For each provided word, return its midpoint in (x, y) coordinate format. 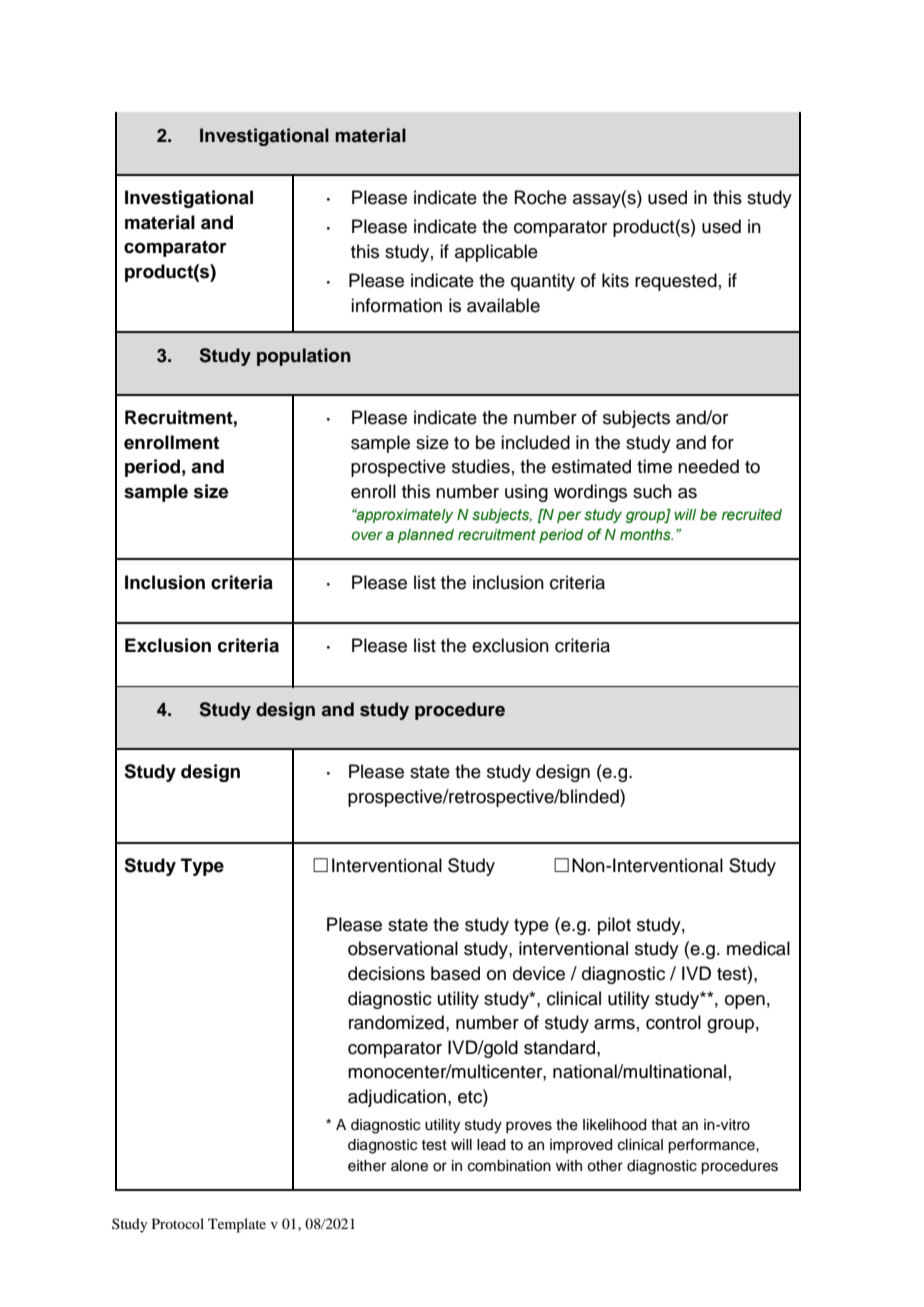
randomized (396, 1022)
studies (481, 466)
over (367, 535)
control (673, 1022)
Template (237, 1225)
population (304, 357)
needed (708, 466)
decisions (386, 973)
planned (426, 536)
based (455, 973)
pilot (614, 926)
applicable (496, 253)
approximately (403, 516)
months (646, 535)
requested (676, 282)
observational (403, 948)
